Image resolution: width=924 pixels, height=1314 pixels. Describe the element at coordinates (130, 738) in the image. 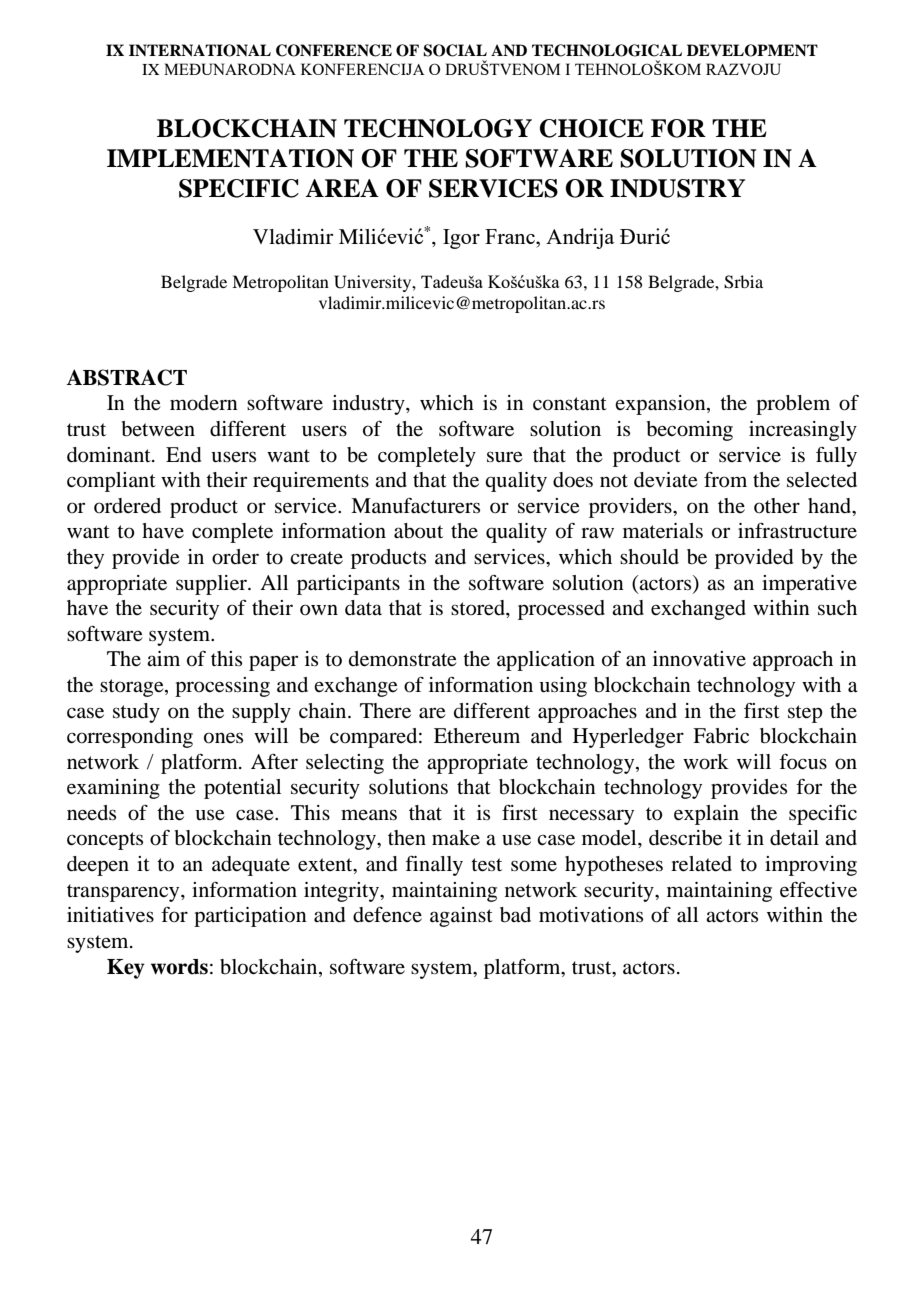

I see `corresponding` at that location.
